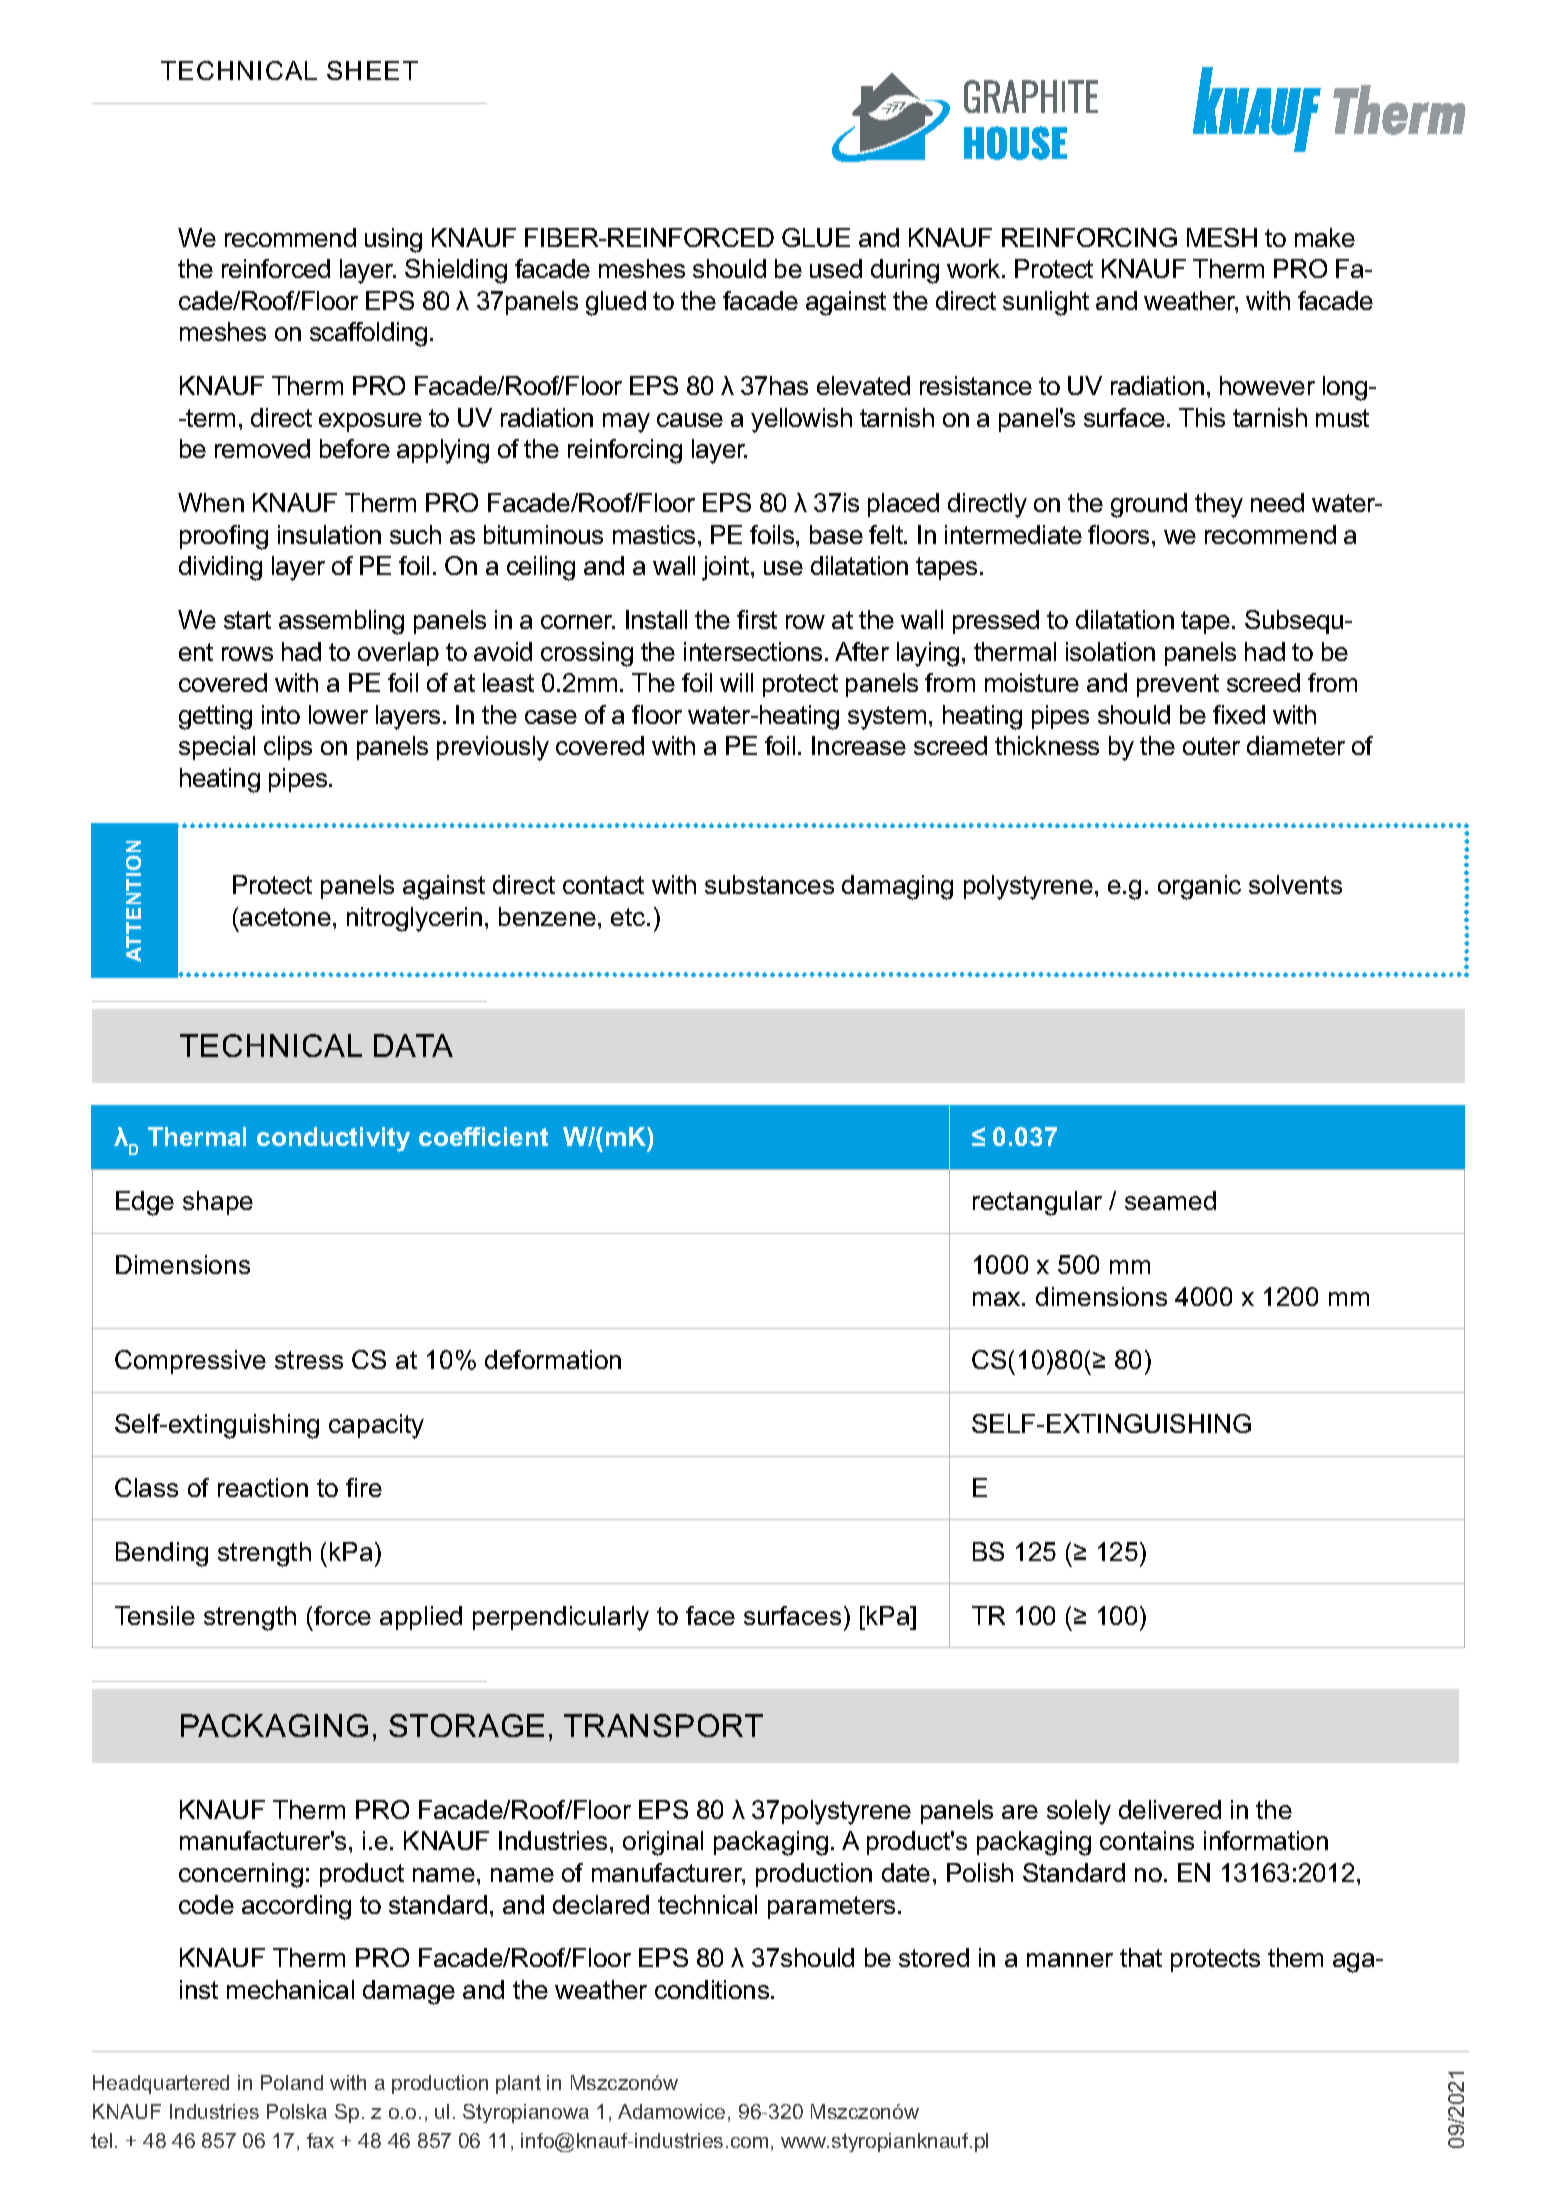  What do you see at coordinates (553, 1359) in the document?
I see `deformation` at bounding box center [553, 1359].
